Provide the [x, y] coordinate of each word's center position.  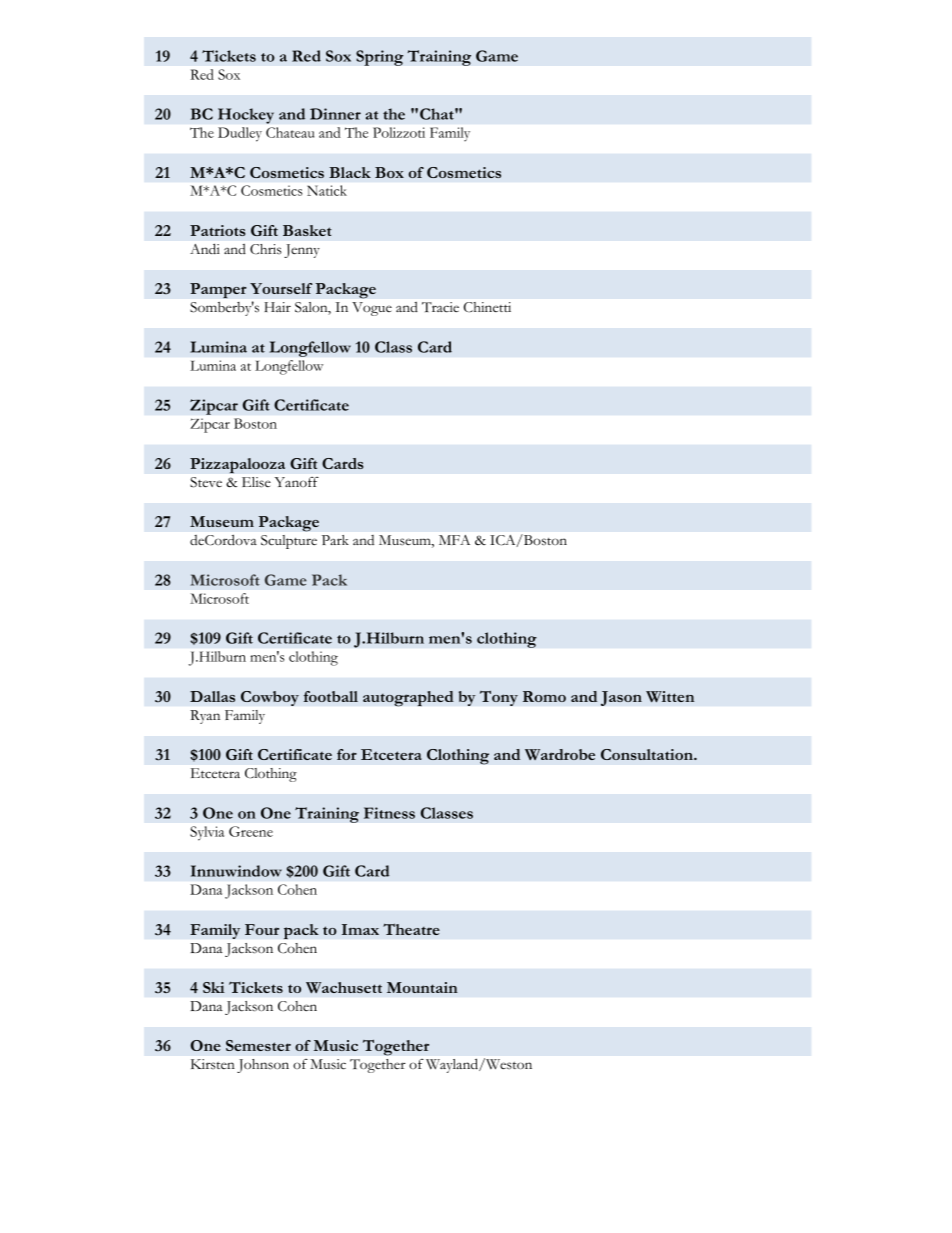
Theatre [411, 929]
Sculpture [289, 542]
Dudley [240, 134]
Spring [380, 58]
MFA [454, 540]
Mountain [422, 987]
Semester [258, 1045]
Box [389, 172]
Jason [621, 698]
